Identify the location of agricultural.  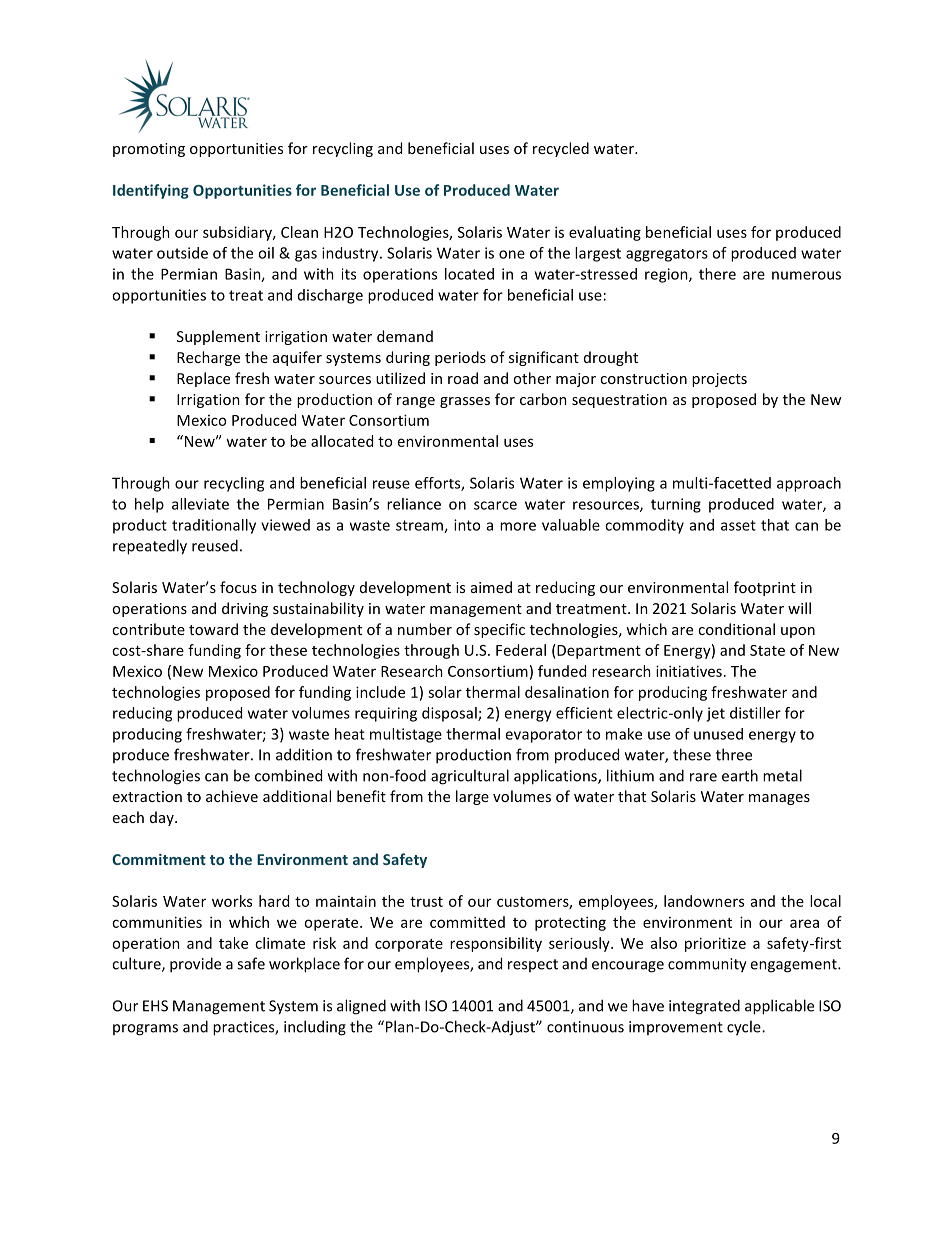
(470, 777).
